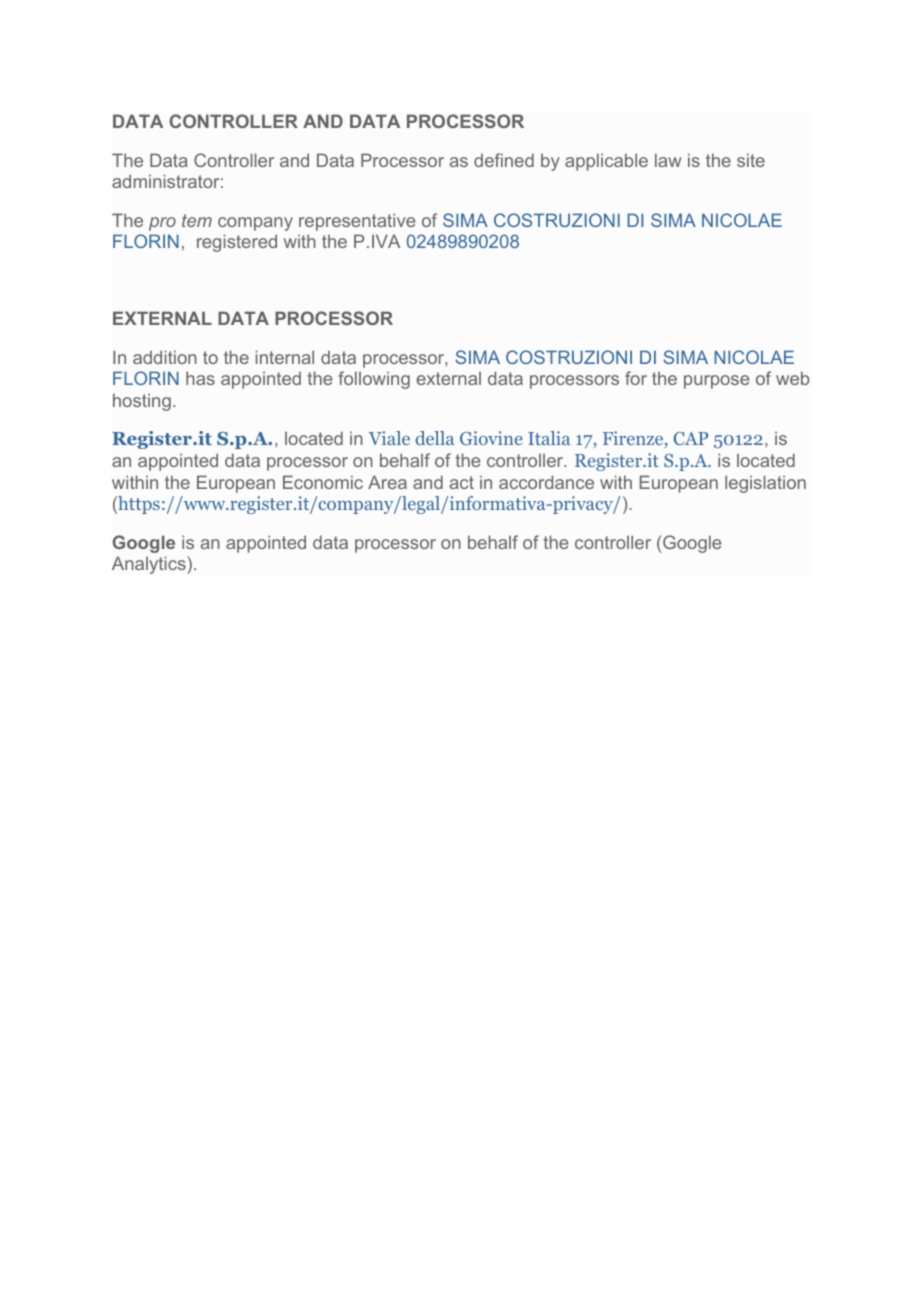 The height and width of the image is (1308, 924). I want to click on Analytics, so click(150, 565).
